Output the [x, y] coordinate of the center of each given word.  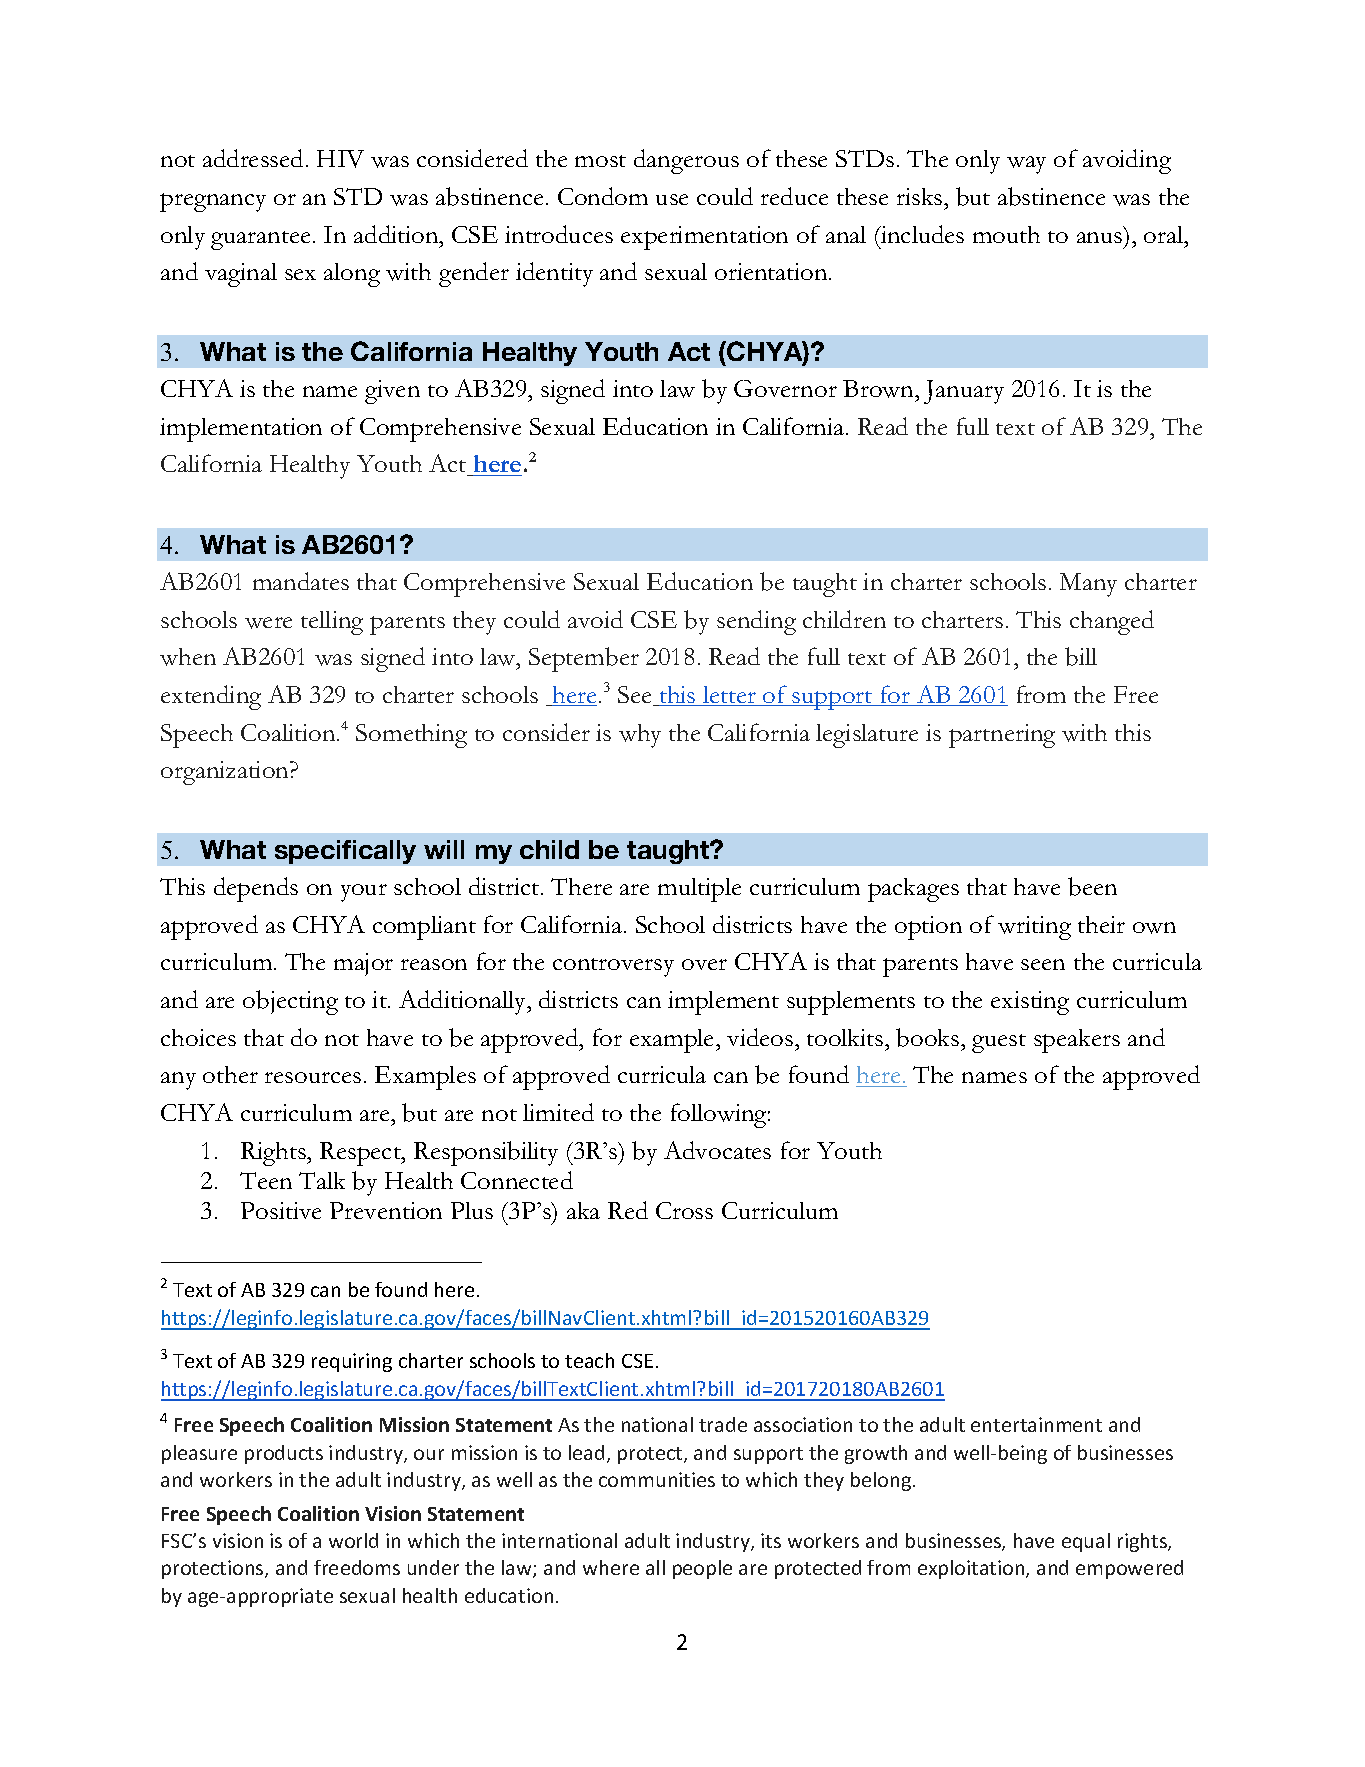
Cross [684, 1210]
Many [1088, 585]
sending [756, 622]
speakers [1077, 1041]
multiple [699, 890]
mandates [301, 581]
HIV [340, 159]
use [672, 199]
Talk [322, 1180]
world [353, 1540]
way [1026, 165]
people [702, 1569]
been [1092, 886]
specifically [345, 852]
